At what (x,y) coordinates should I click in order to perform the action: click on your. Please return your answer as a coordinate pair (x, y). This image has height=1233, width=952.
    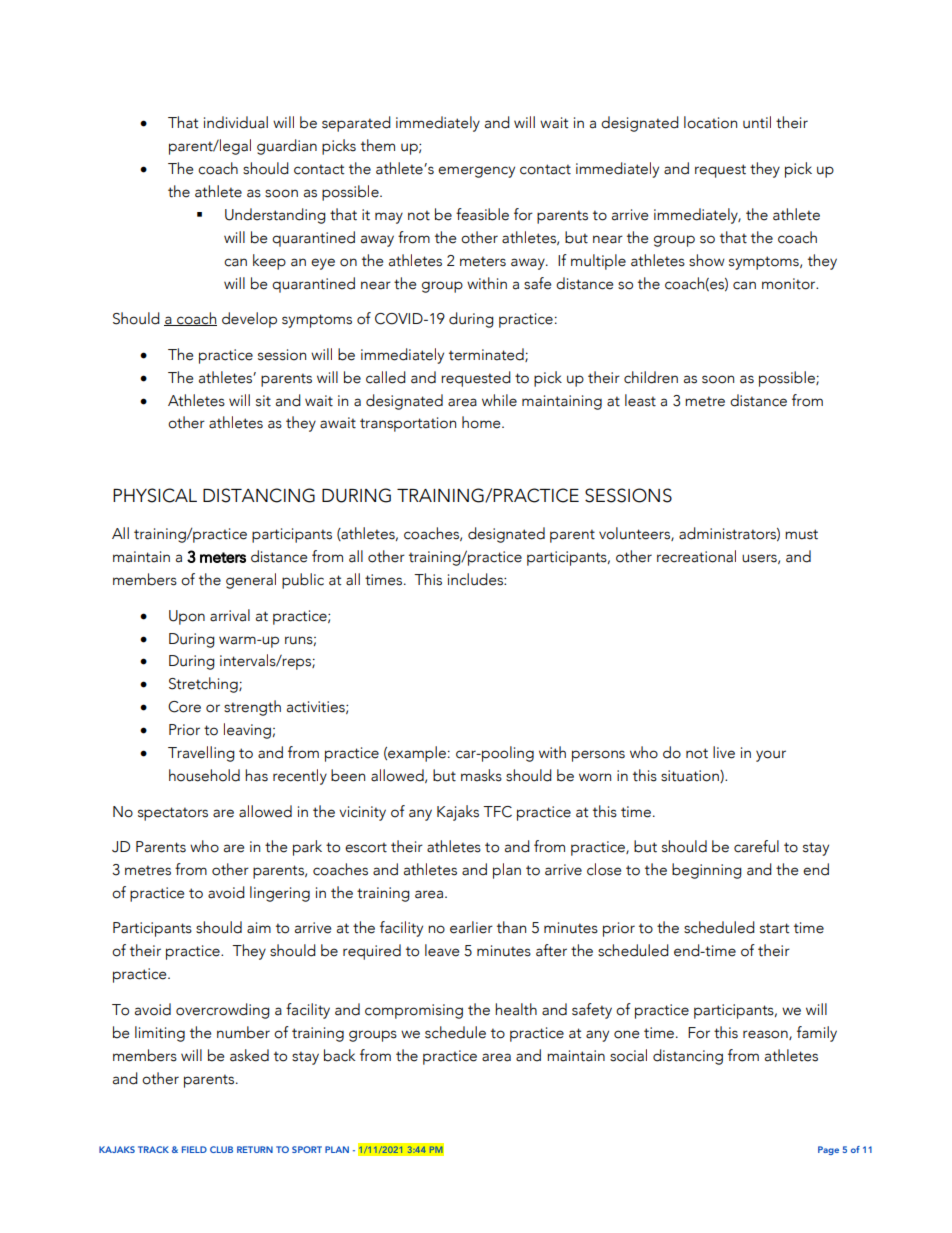
    Looking at the image, I should click on (771, 756).
